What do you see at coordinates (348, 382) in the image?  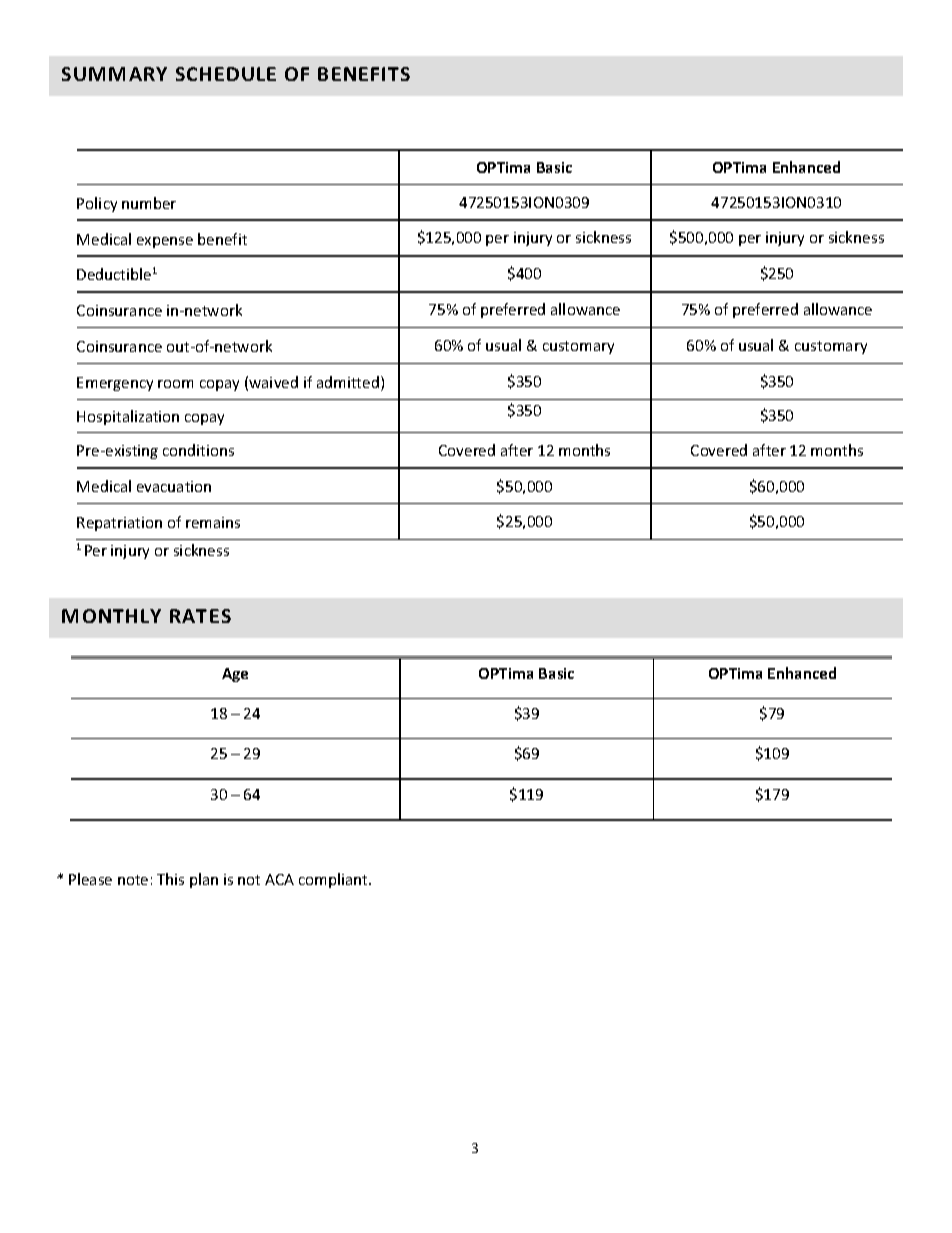 I see `admitted` at bounding box center [348, 382].
